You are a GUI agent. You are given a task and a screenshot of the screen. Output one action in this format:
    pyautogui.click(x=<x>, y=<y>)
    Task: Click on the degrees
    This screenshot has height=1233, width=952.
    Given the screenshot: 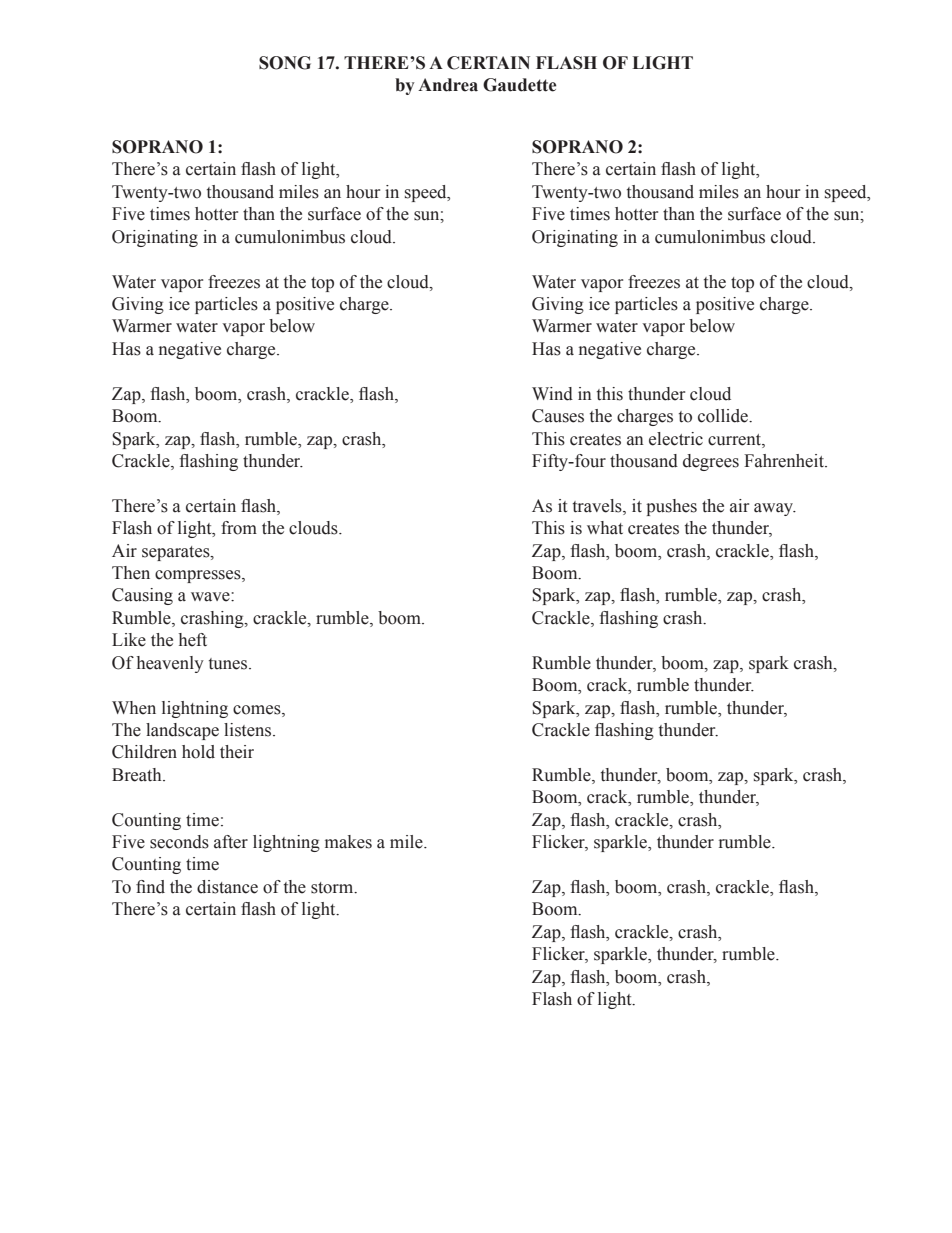 What is the action you would take?
    pyautogui.click(x=711, y=462)
